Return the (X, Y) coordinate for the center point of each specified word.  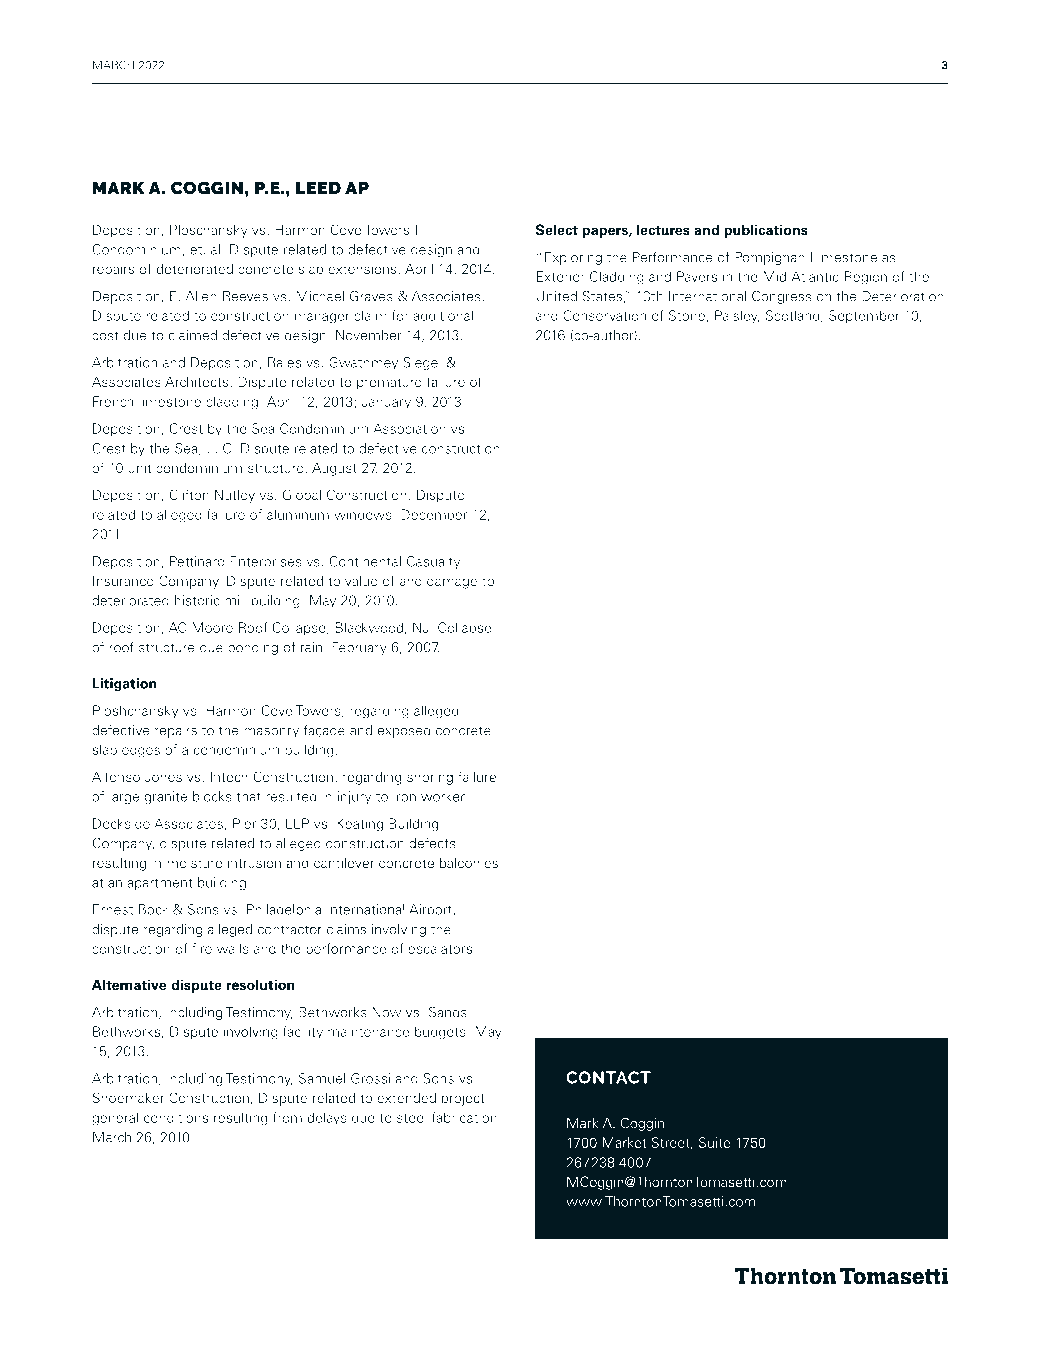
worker (444, 796)
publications (766, 231)
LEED (318, 188)
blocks (212, 796)
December (434, 514)
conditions (176, 1117)
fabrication (464, 1117)
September (864, 317)
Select (557, 230)
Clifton (189, 494)
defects (432, 843)
